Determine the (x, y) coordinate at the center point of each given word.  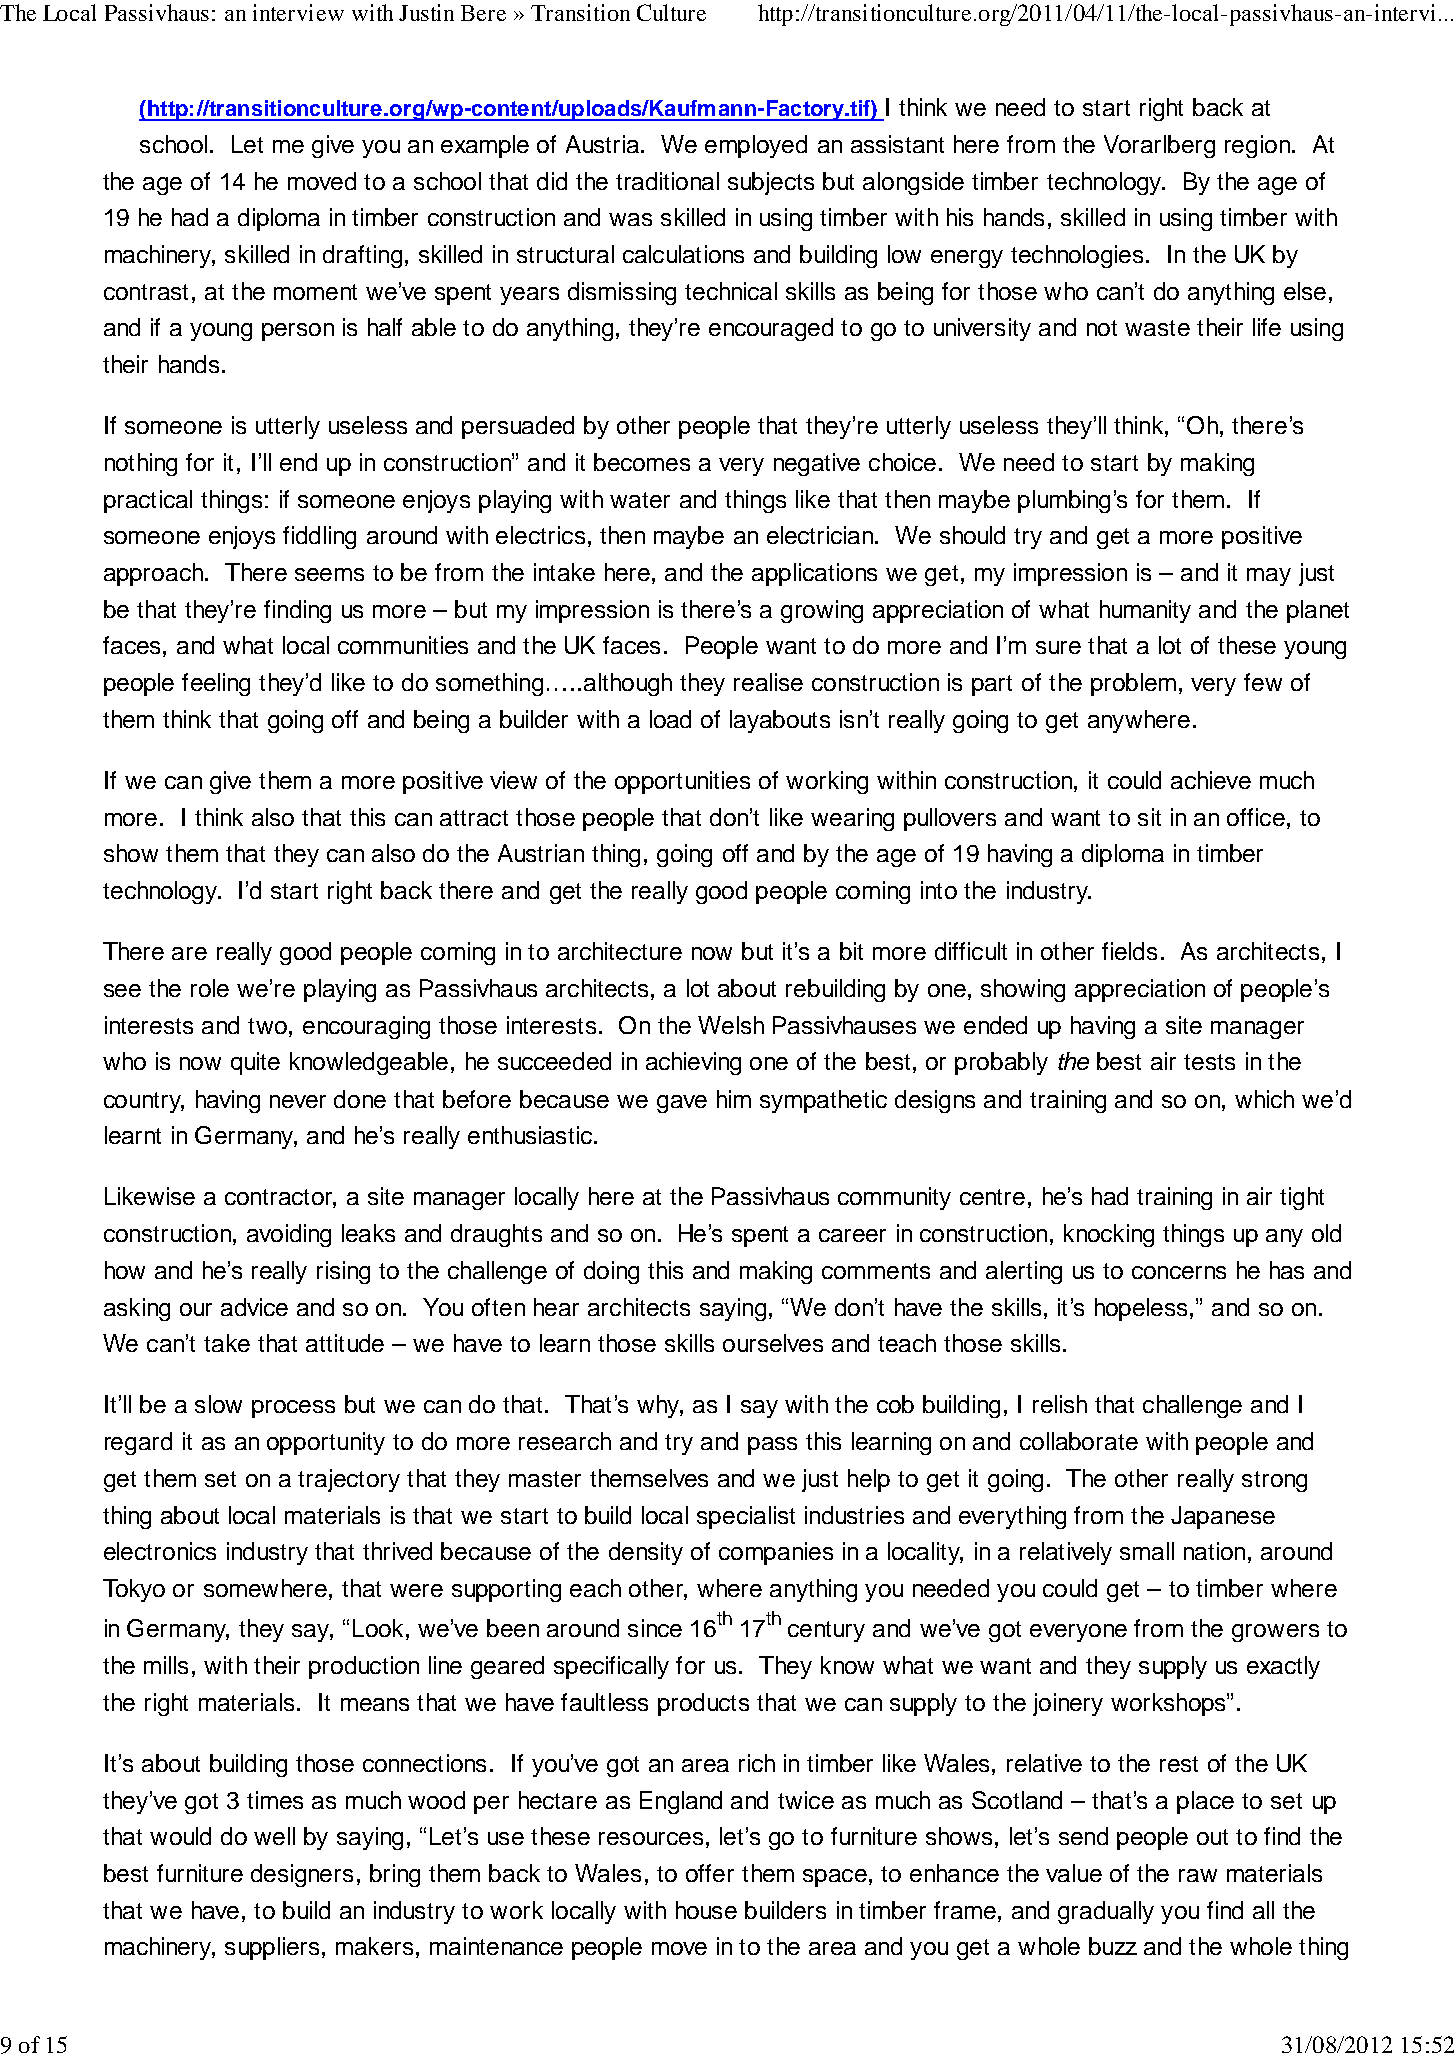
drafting (362, 256)
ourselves (773, 1343)
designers (302, 1875)
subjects (771, 183)
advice (254, 1307)
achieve (1211, 780)
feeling (216, 684)
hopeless (1141, 1309)
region (1257, 146)
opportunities (682, 782)
